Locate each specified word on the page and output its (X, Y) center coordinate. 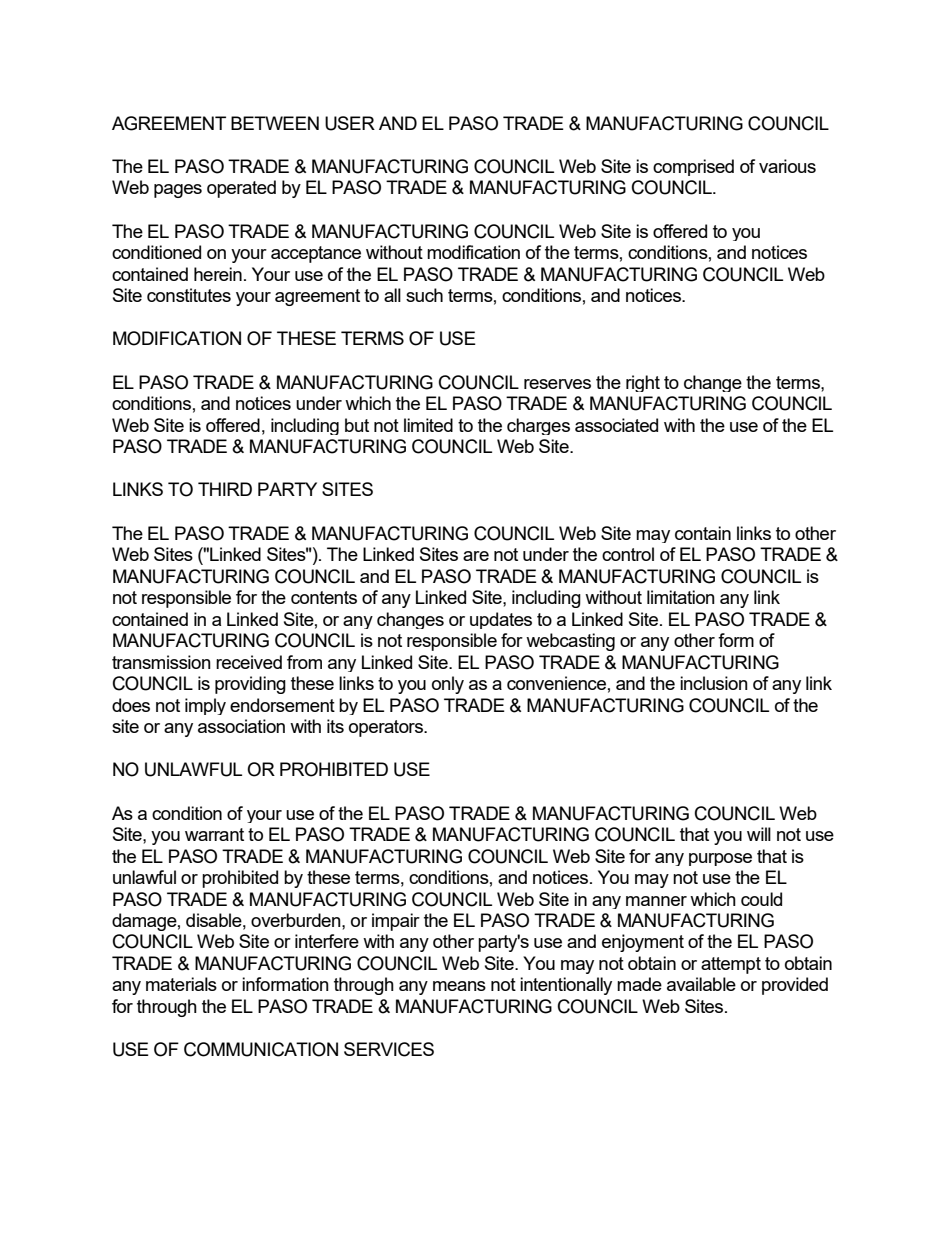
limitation (681, 597)
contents (324, 597)
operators (387, 728)
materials (181, 984)
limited (428, 425)
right (643, 383)
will (759, 834)
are (476, 556)
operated (241, 189)
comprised (693, 167)
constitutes (189, 295)
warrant (214, 834)
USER (350, 123)
